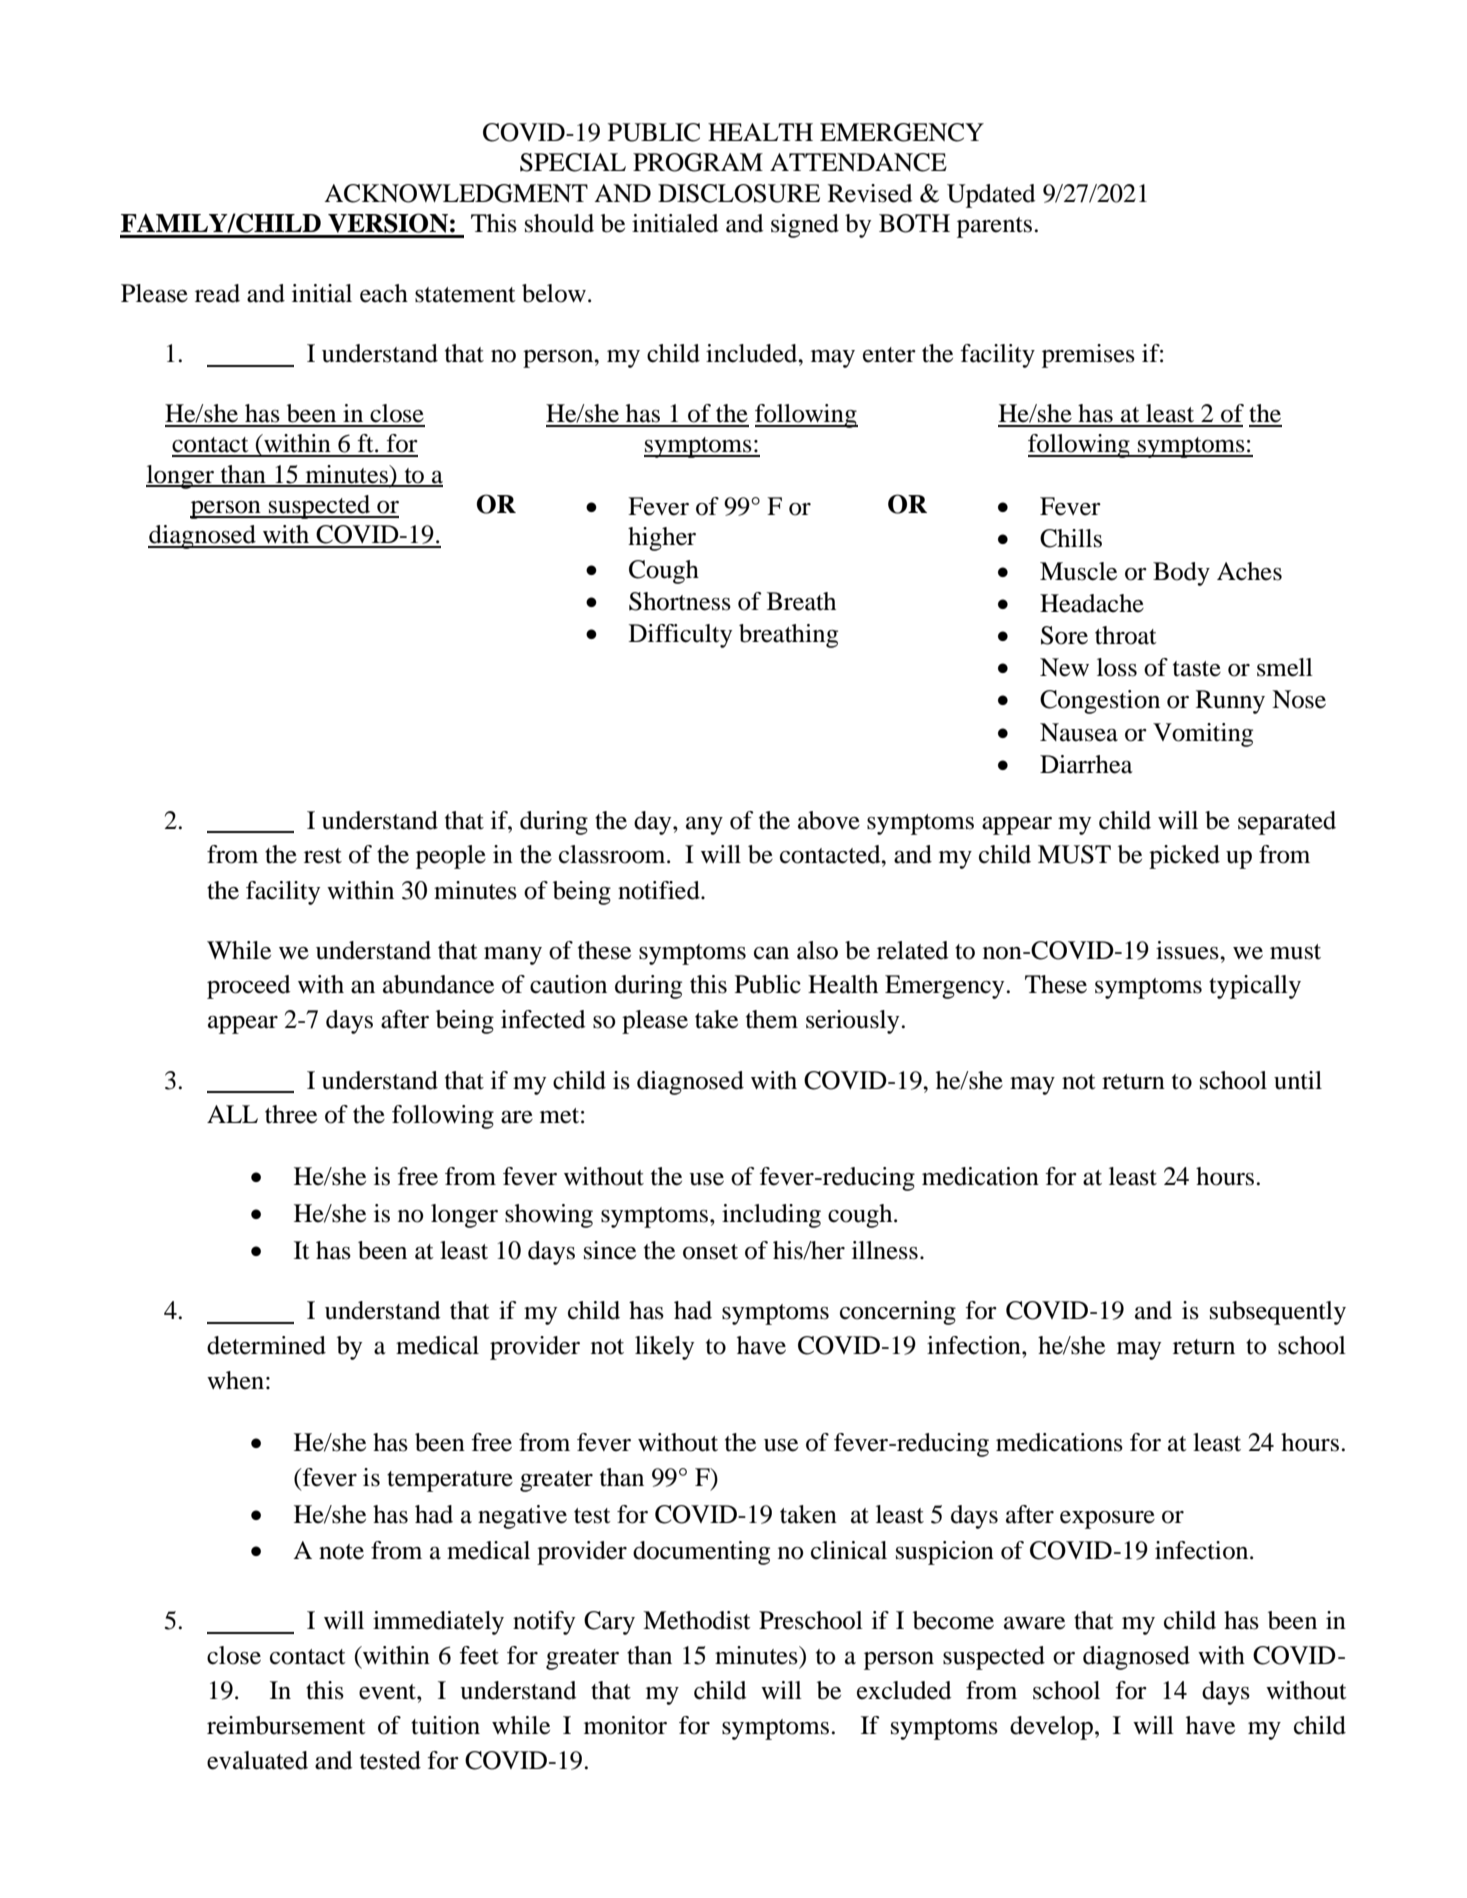 Image resolution: width=1467 pixels, height=1898 pixels. I want to click on develop, so click(1051, 1728).
